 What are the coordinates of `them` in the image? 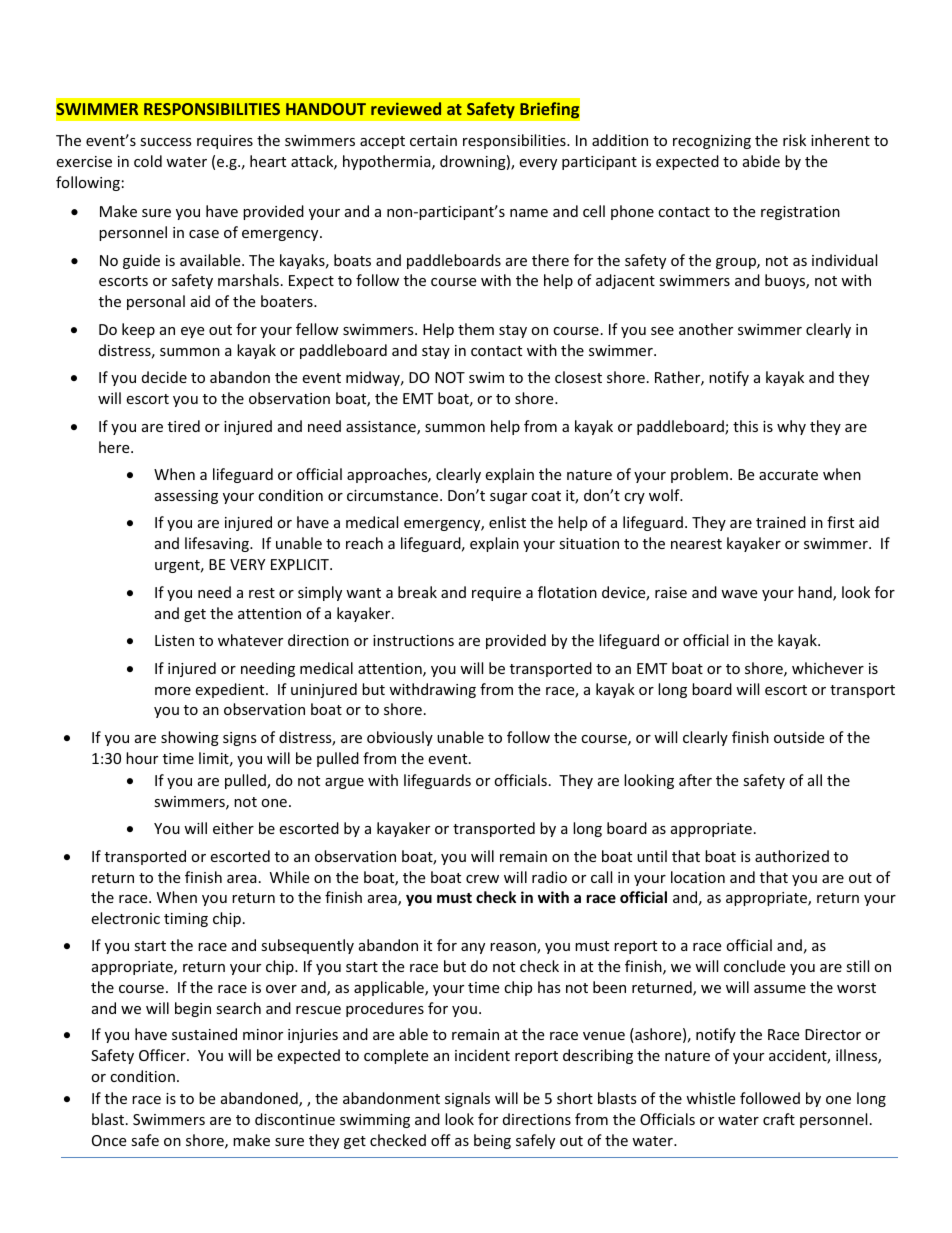 It's located at (476, 329).
